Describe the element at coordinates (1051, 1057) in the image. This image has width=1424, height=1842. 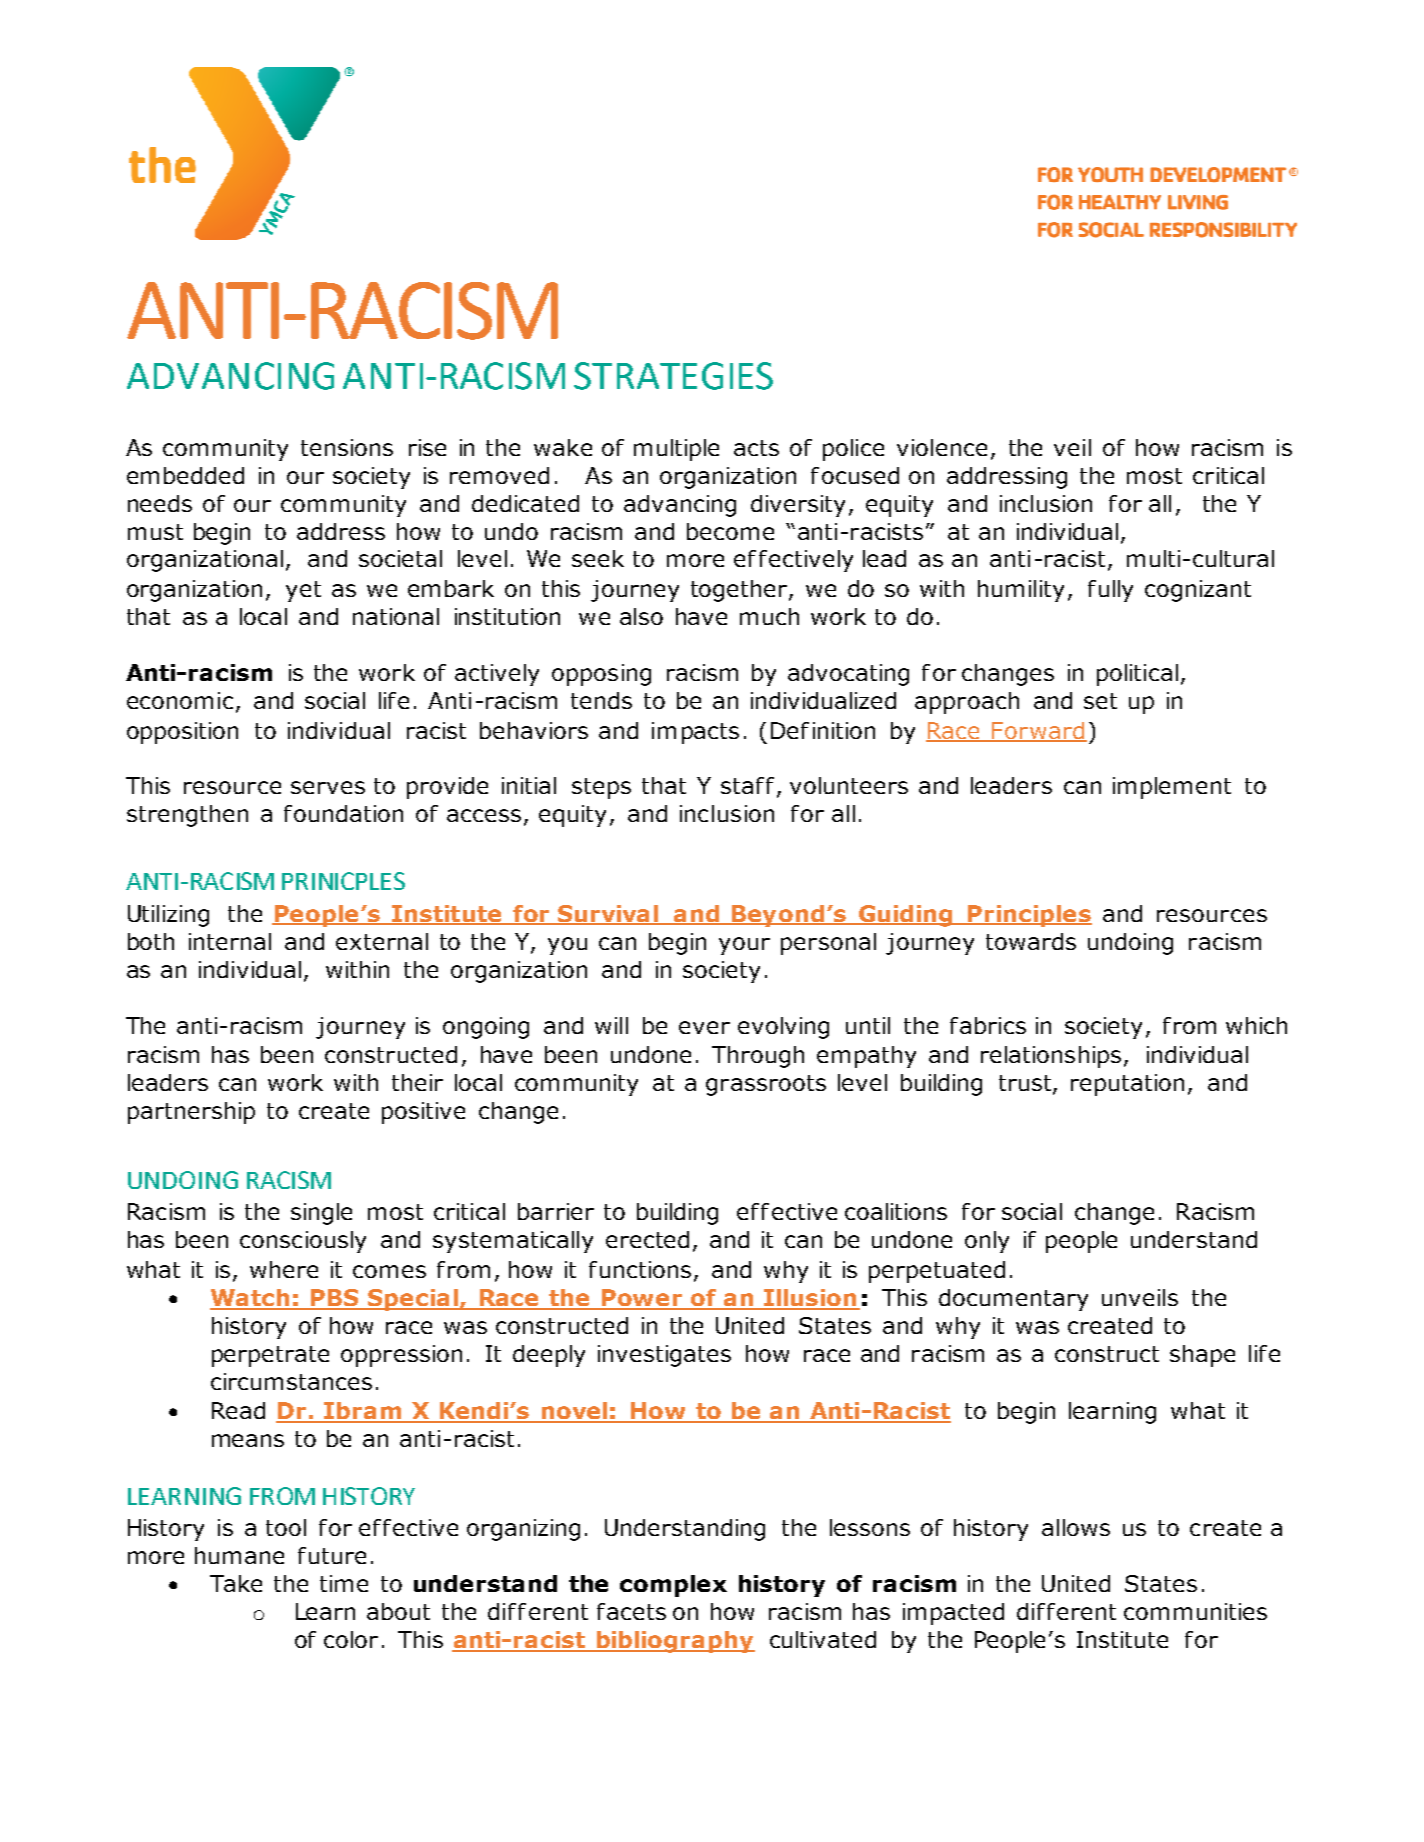
I see `relationships` at that location.
